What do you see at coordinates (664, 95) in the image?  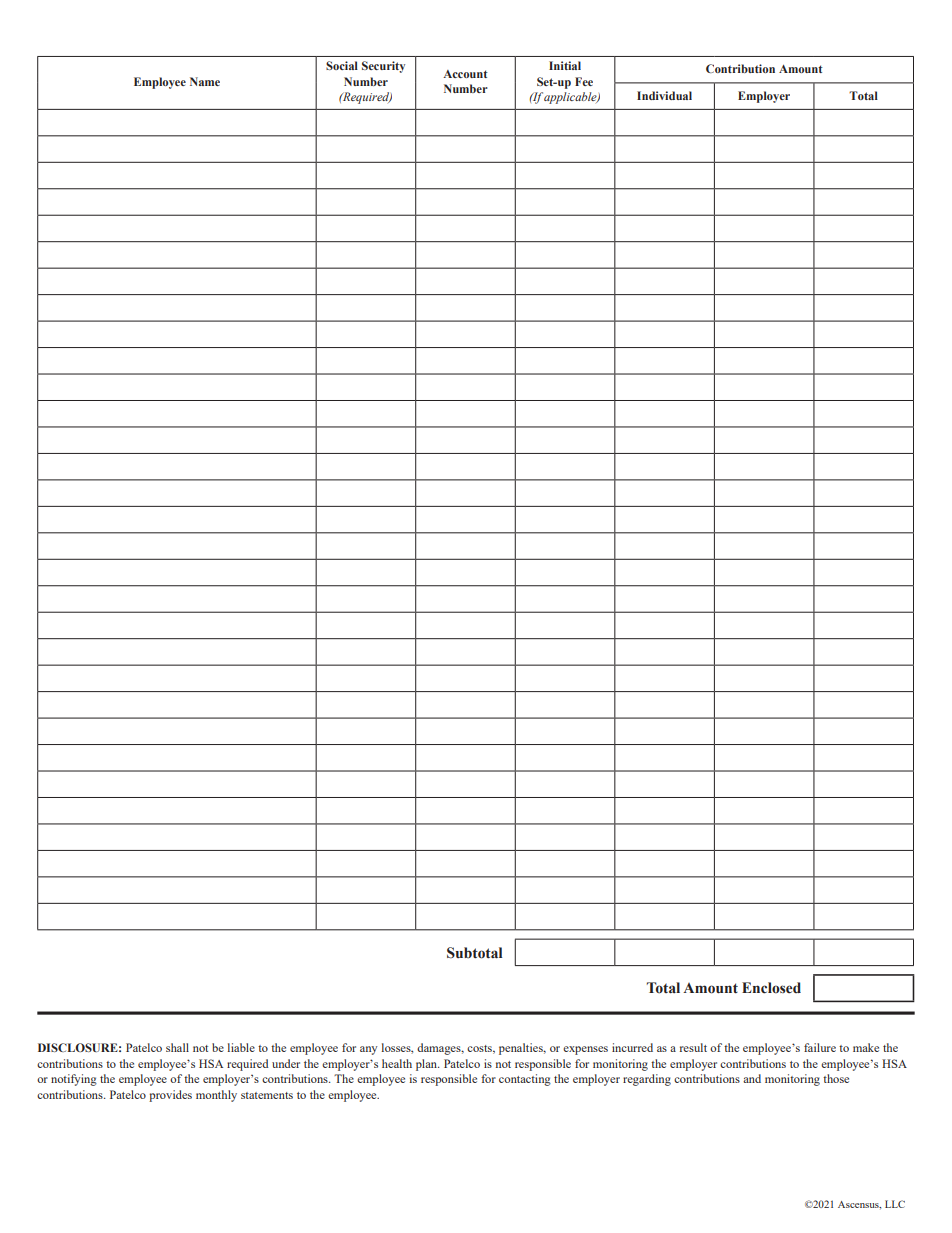 I see `Individual` at bounding box center [664, 95].
